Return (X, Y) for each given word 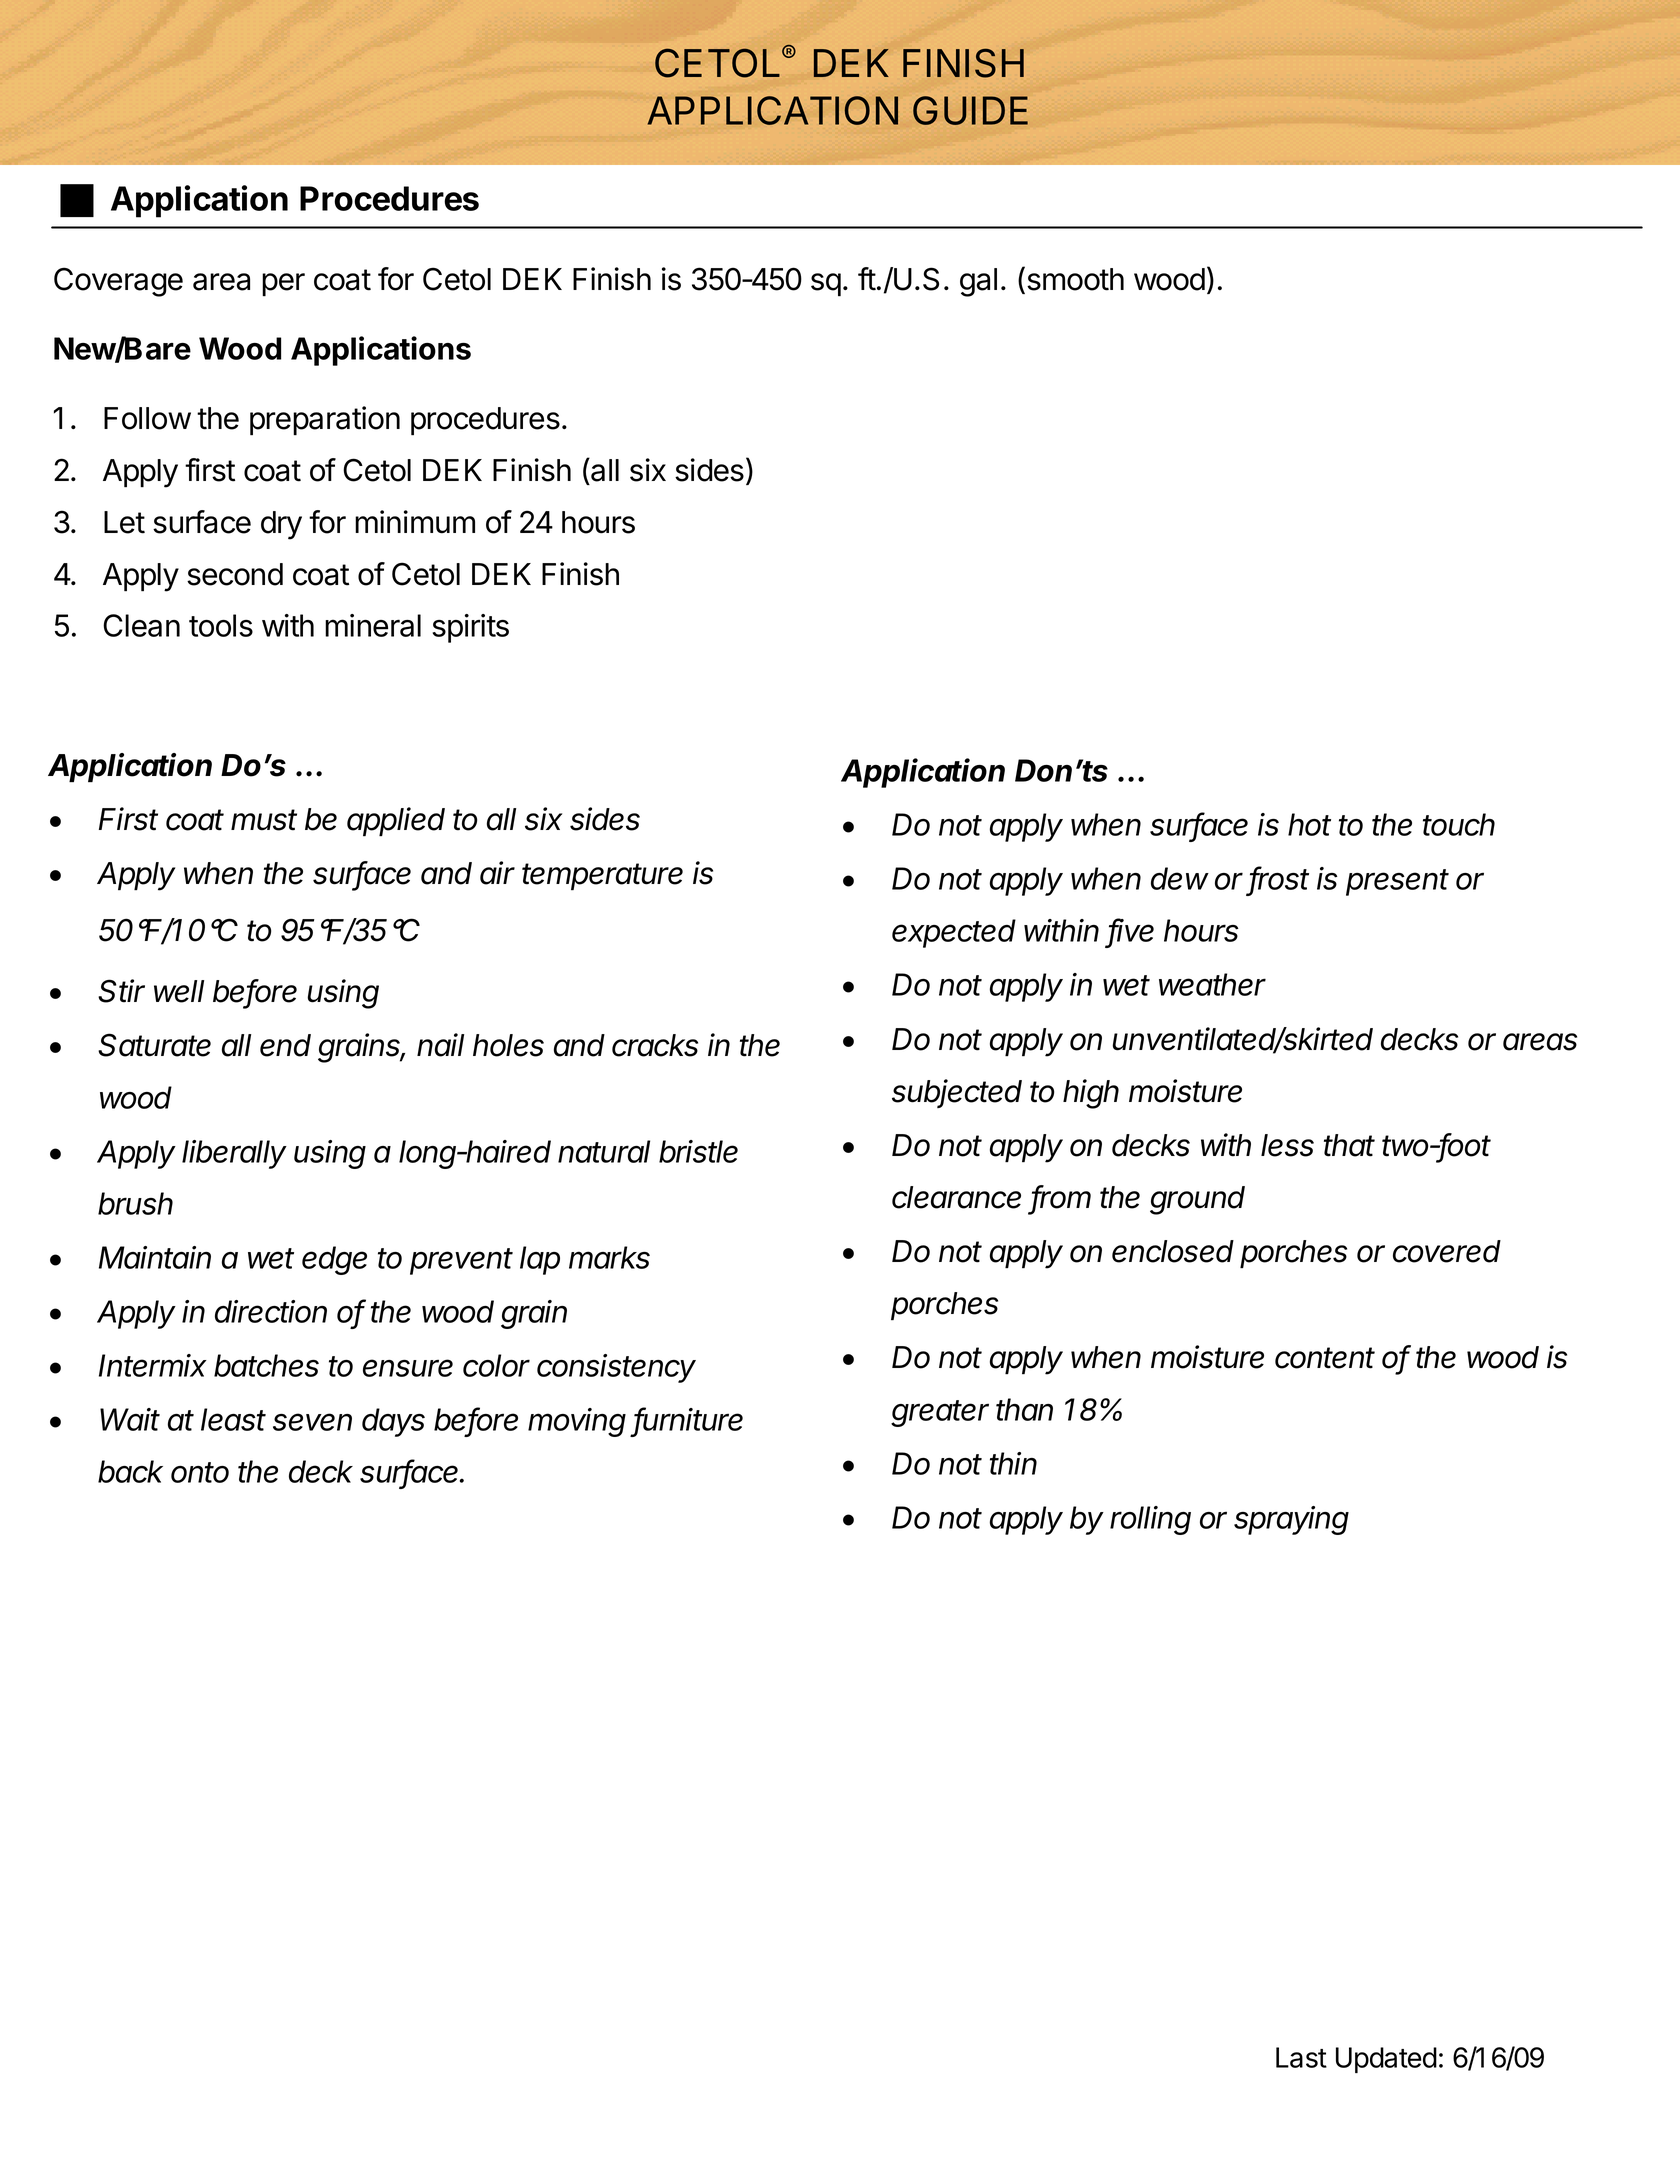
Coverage (118, 282)
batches (266, 1365)
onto (200, 1472)
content (1325, 1358)
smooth (1075, 279)
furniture (688, 1420)
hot (1309, 824)
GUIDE (970, 110)
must (264, 820)
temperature (602, 877)
